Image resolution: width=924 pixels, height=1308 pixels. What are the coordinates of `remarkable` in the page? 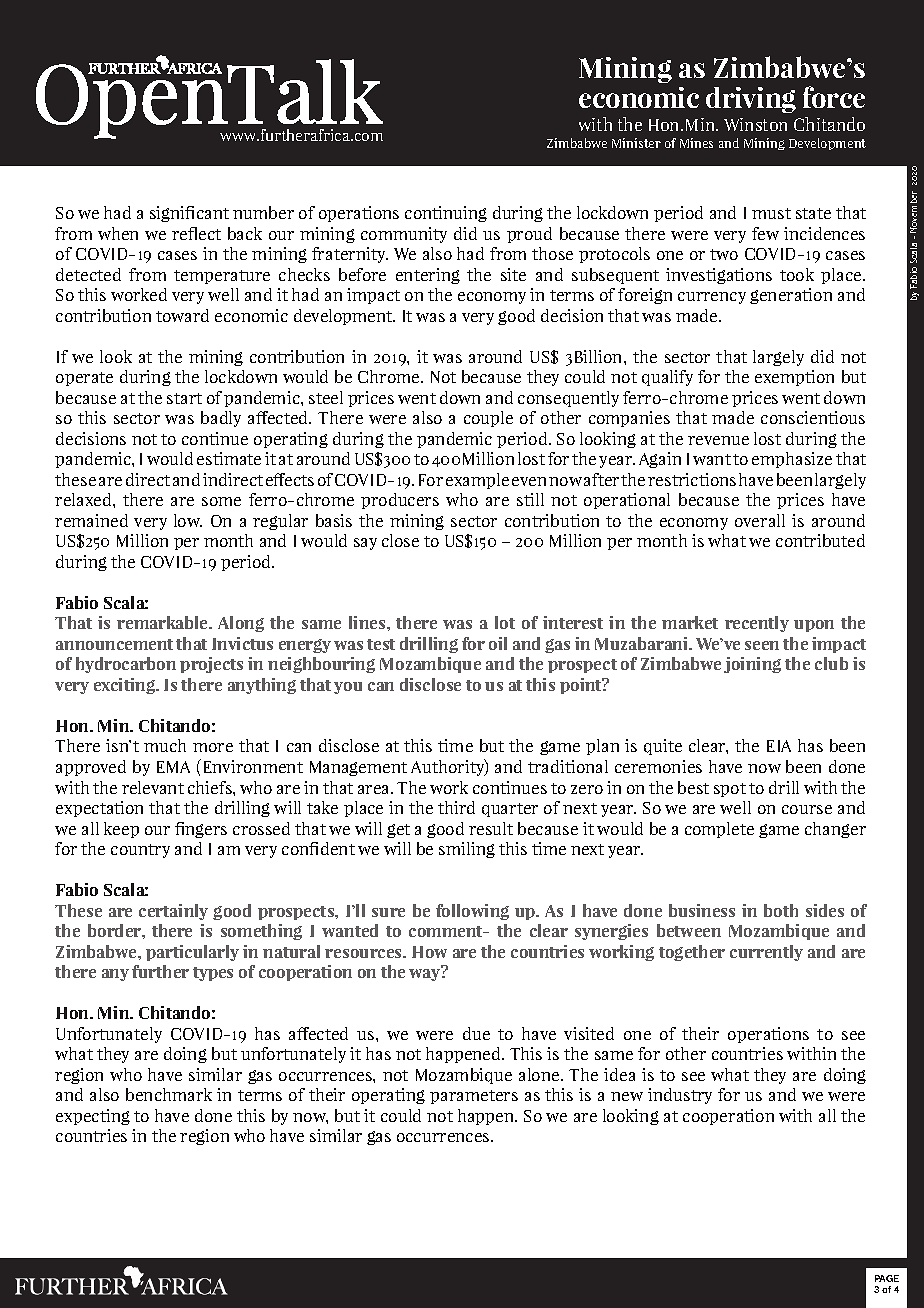 It's located at (163, 622).
